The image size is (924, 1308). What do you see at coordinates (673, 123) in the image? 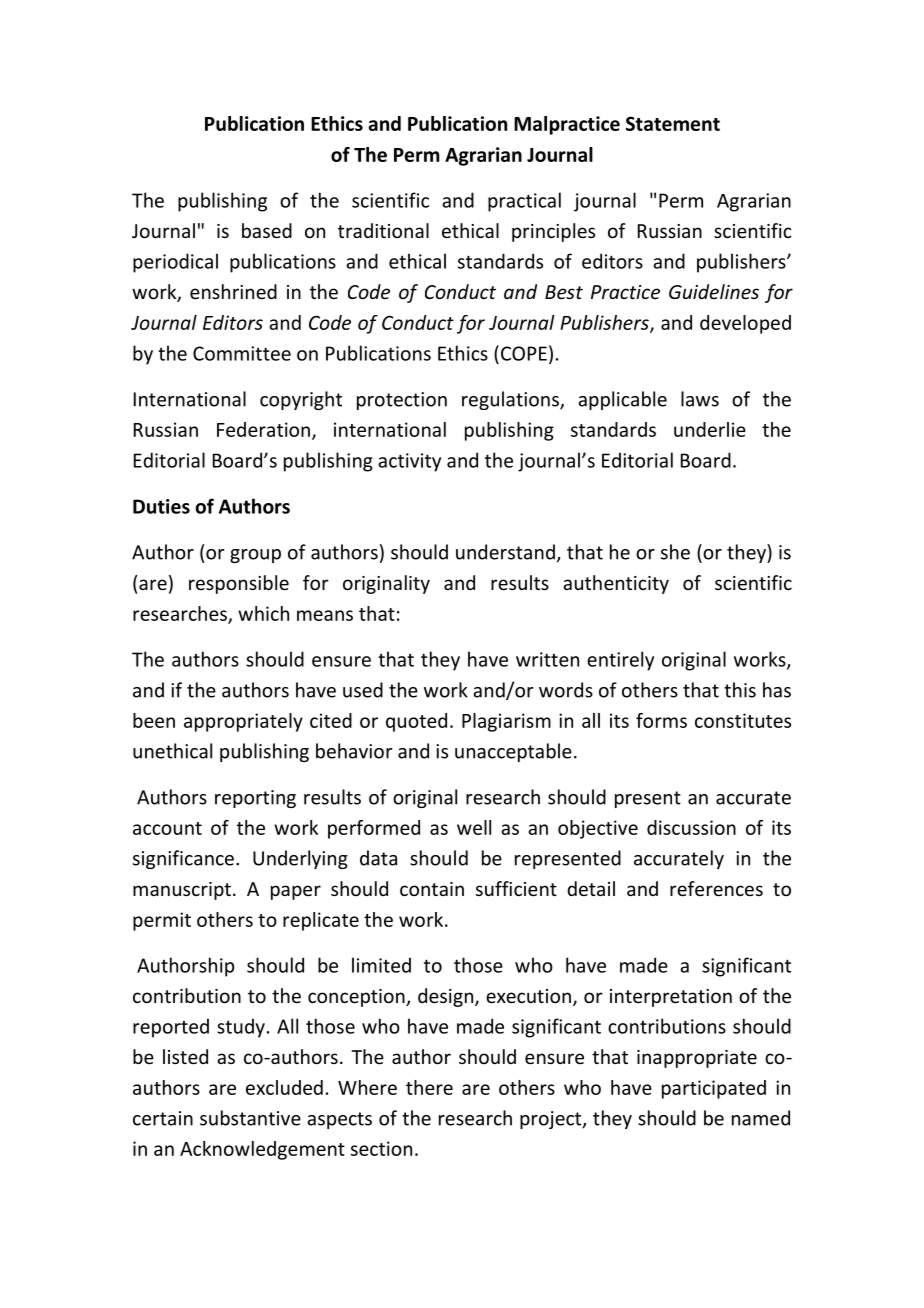
I see `Statement` at bounding box center [673, 123].
